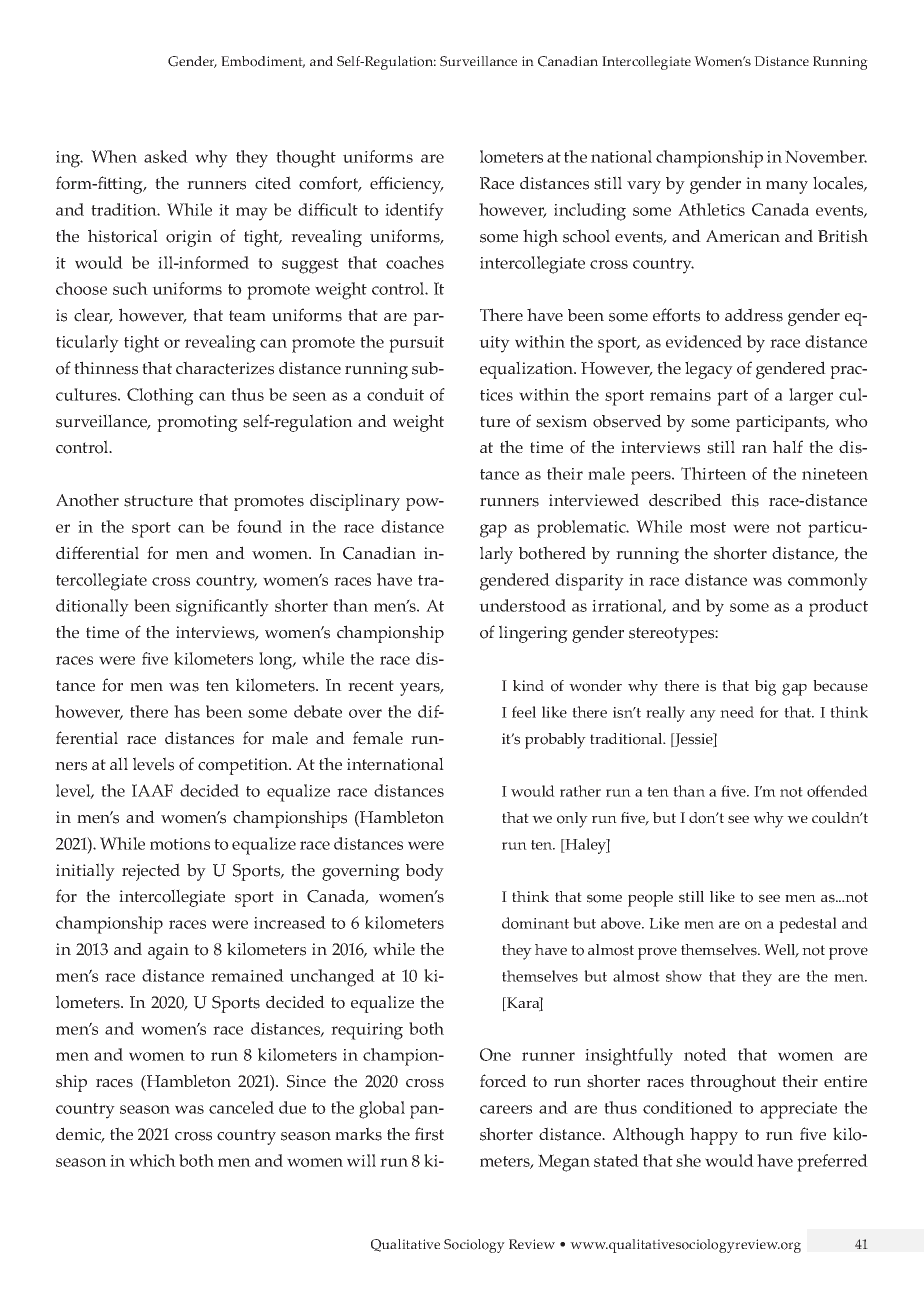 The height and width of the page is (1308, 924). I want to click on efficiency, so click(407, 185).
